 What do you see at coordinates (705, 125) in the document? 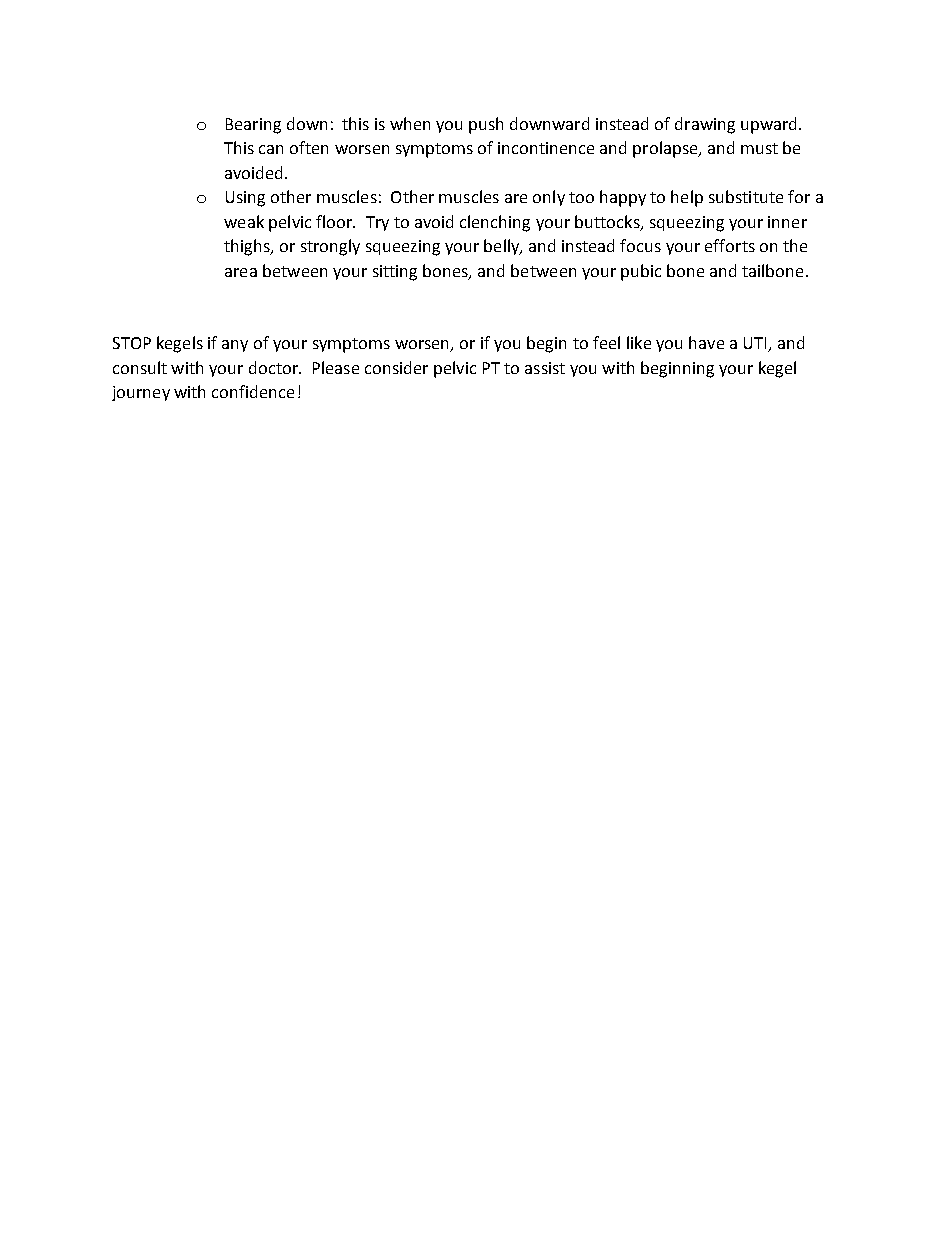
I see `drawing` at bounding box center [705, 125].
